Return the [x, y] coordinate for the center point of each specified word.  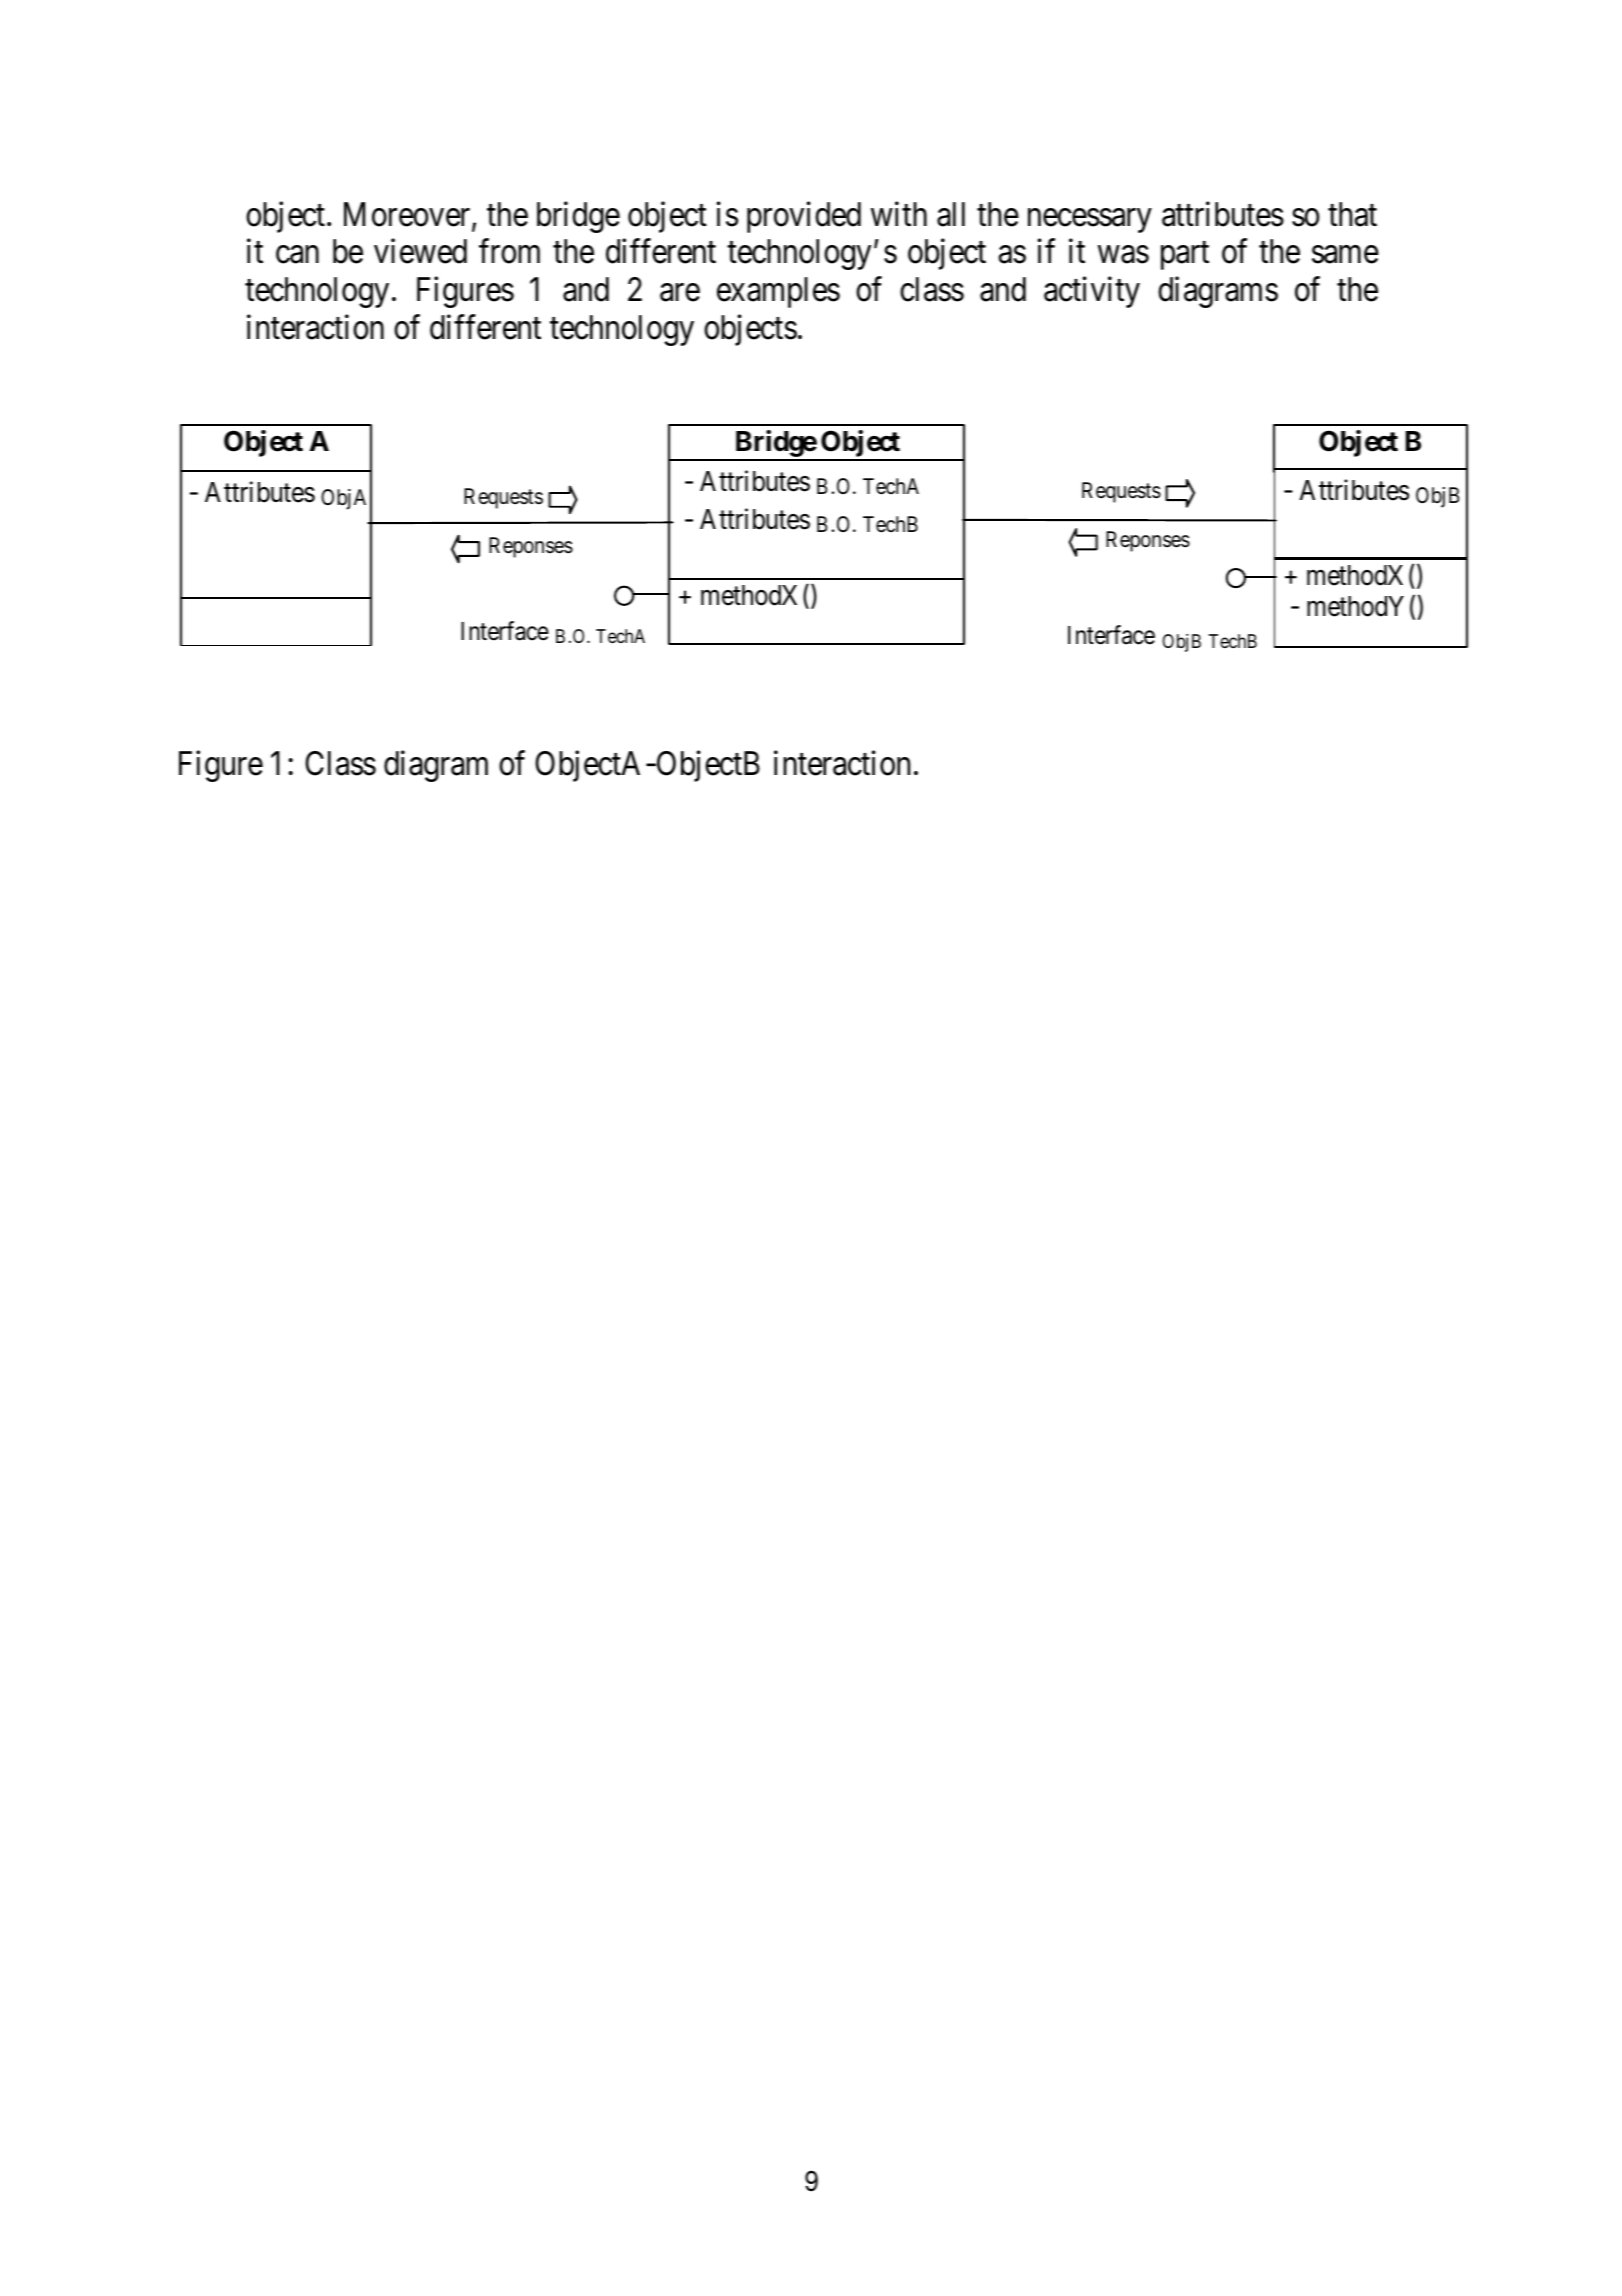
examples [778, 292]
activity [1092, 292]
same [1345, 255]
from [509, 251]
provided [804, 217]
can [297, 255]
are [680, 293]
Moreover [408, 215]
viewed [420, 251]
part [1185, 256]
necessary [1090, 220]
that [1352, 214]
